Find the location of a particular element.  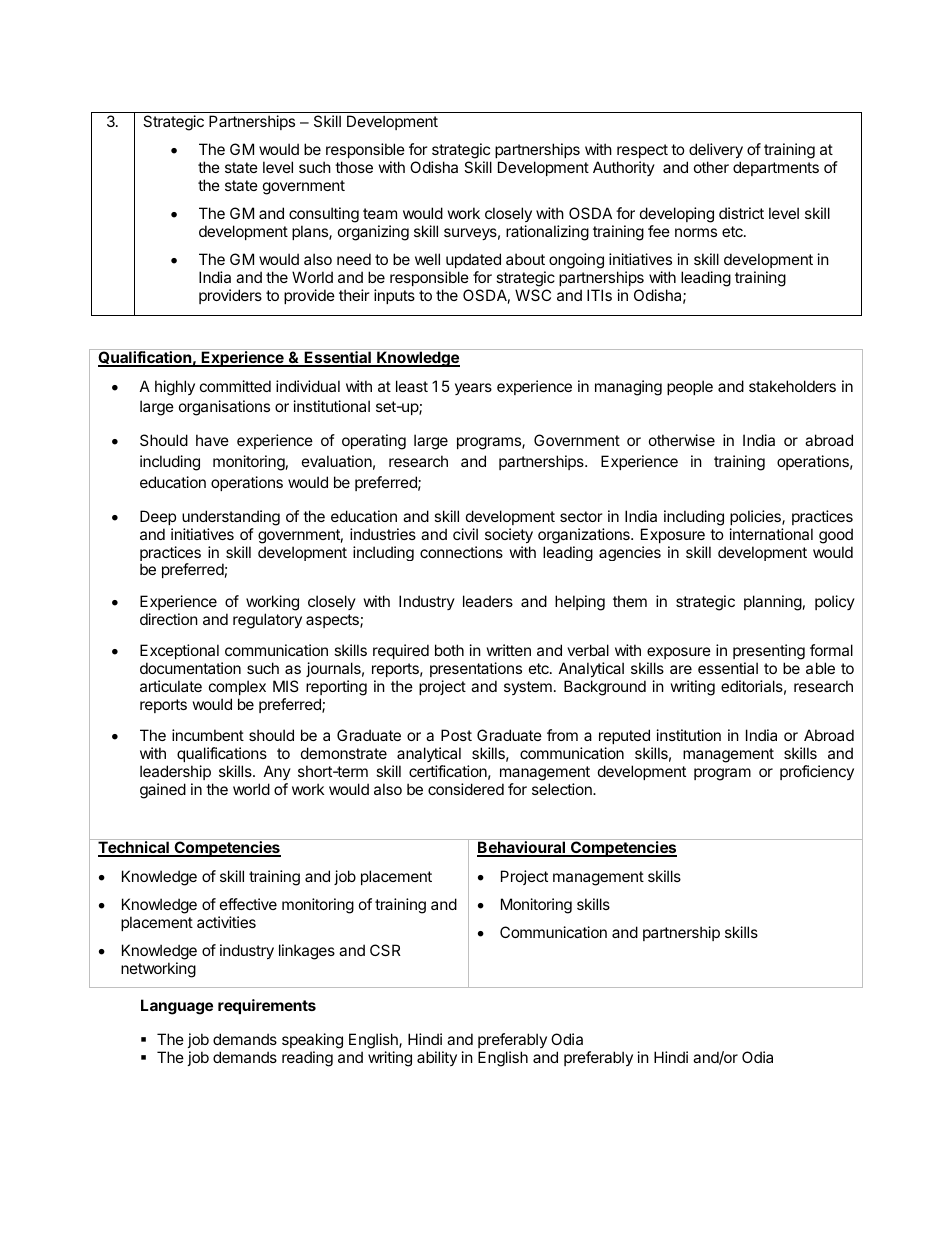

planning is located at coordinates (773, 603).
